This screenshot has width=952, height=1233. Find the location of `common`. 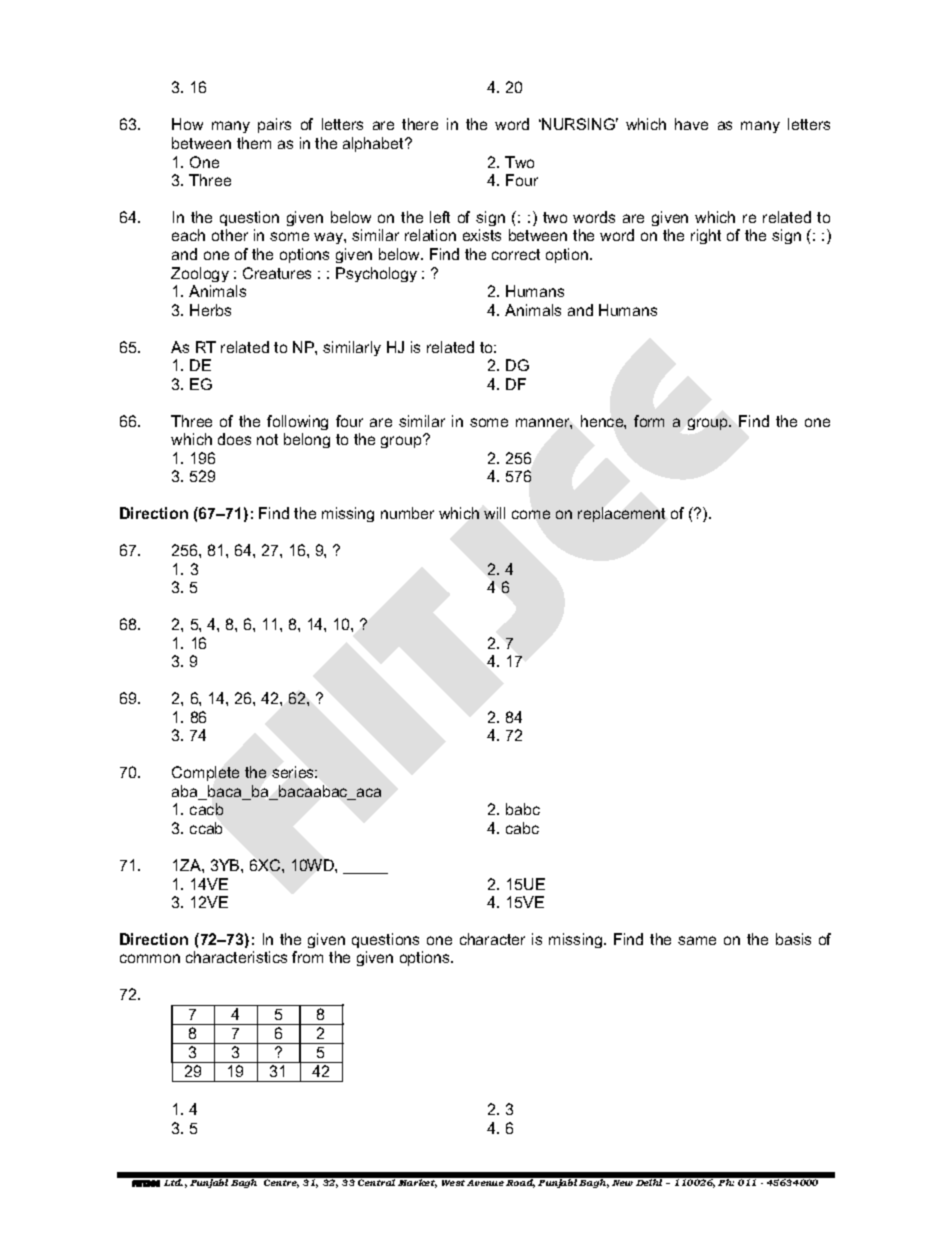

common is located at coordinates (150, 958).
